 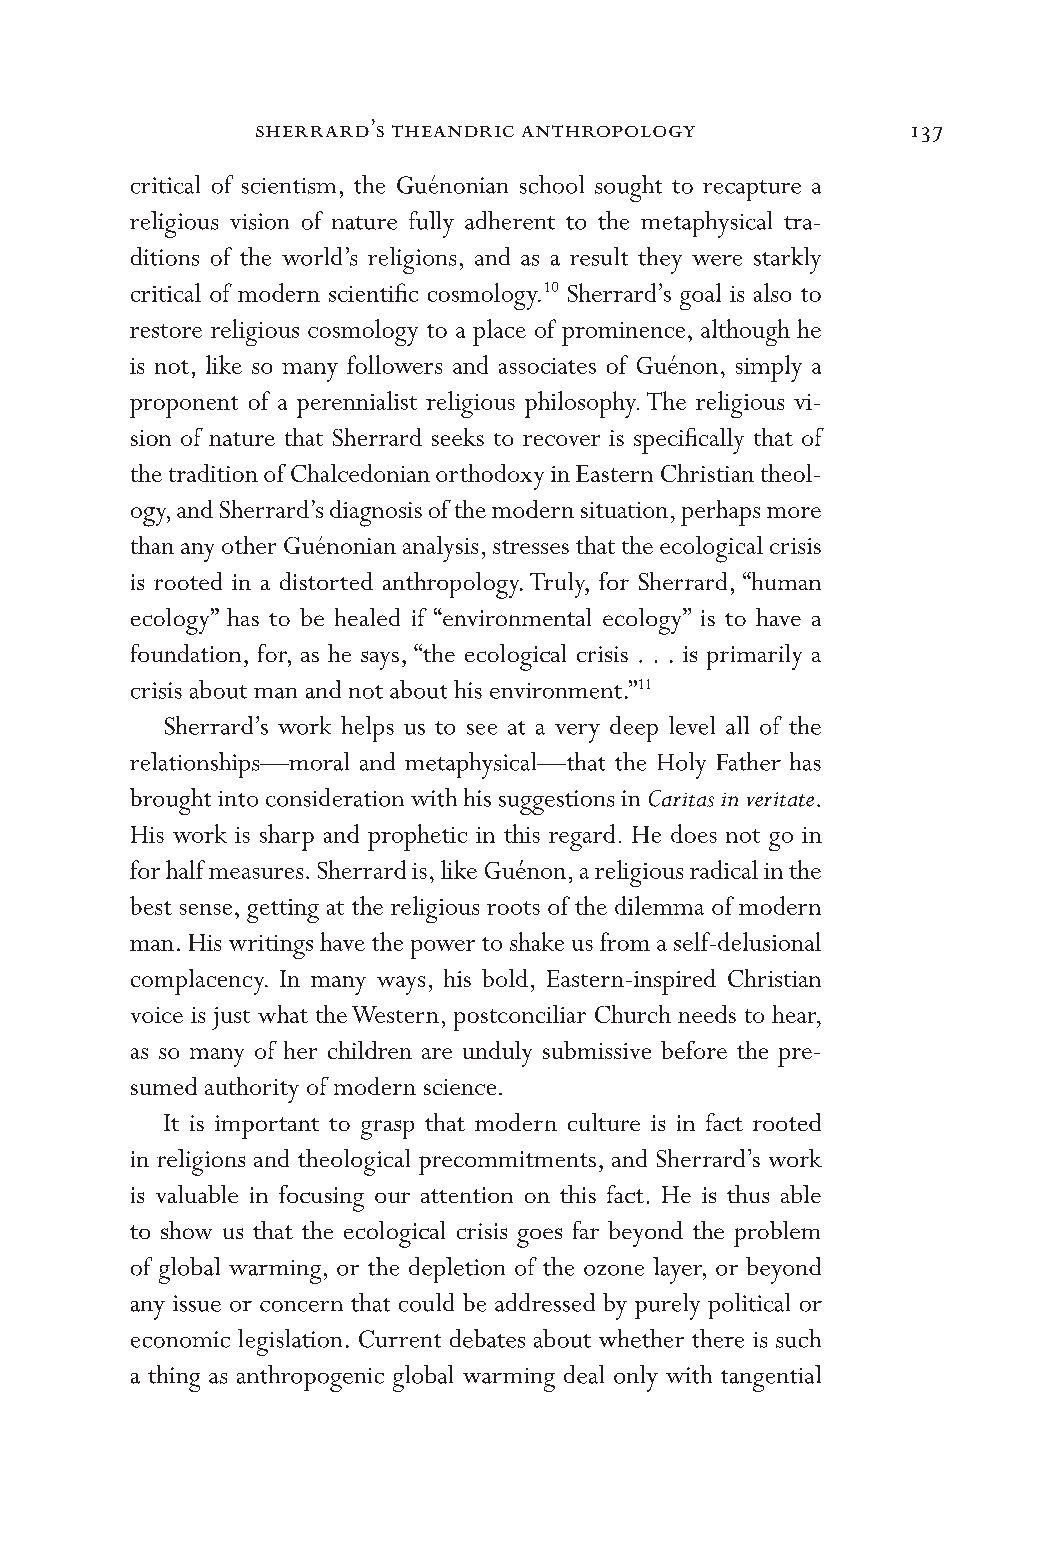 What do you see at coordinates (717, 260) in the page?
I see `were` at bounding box center [717, 260].
